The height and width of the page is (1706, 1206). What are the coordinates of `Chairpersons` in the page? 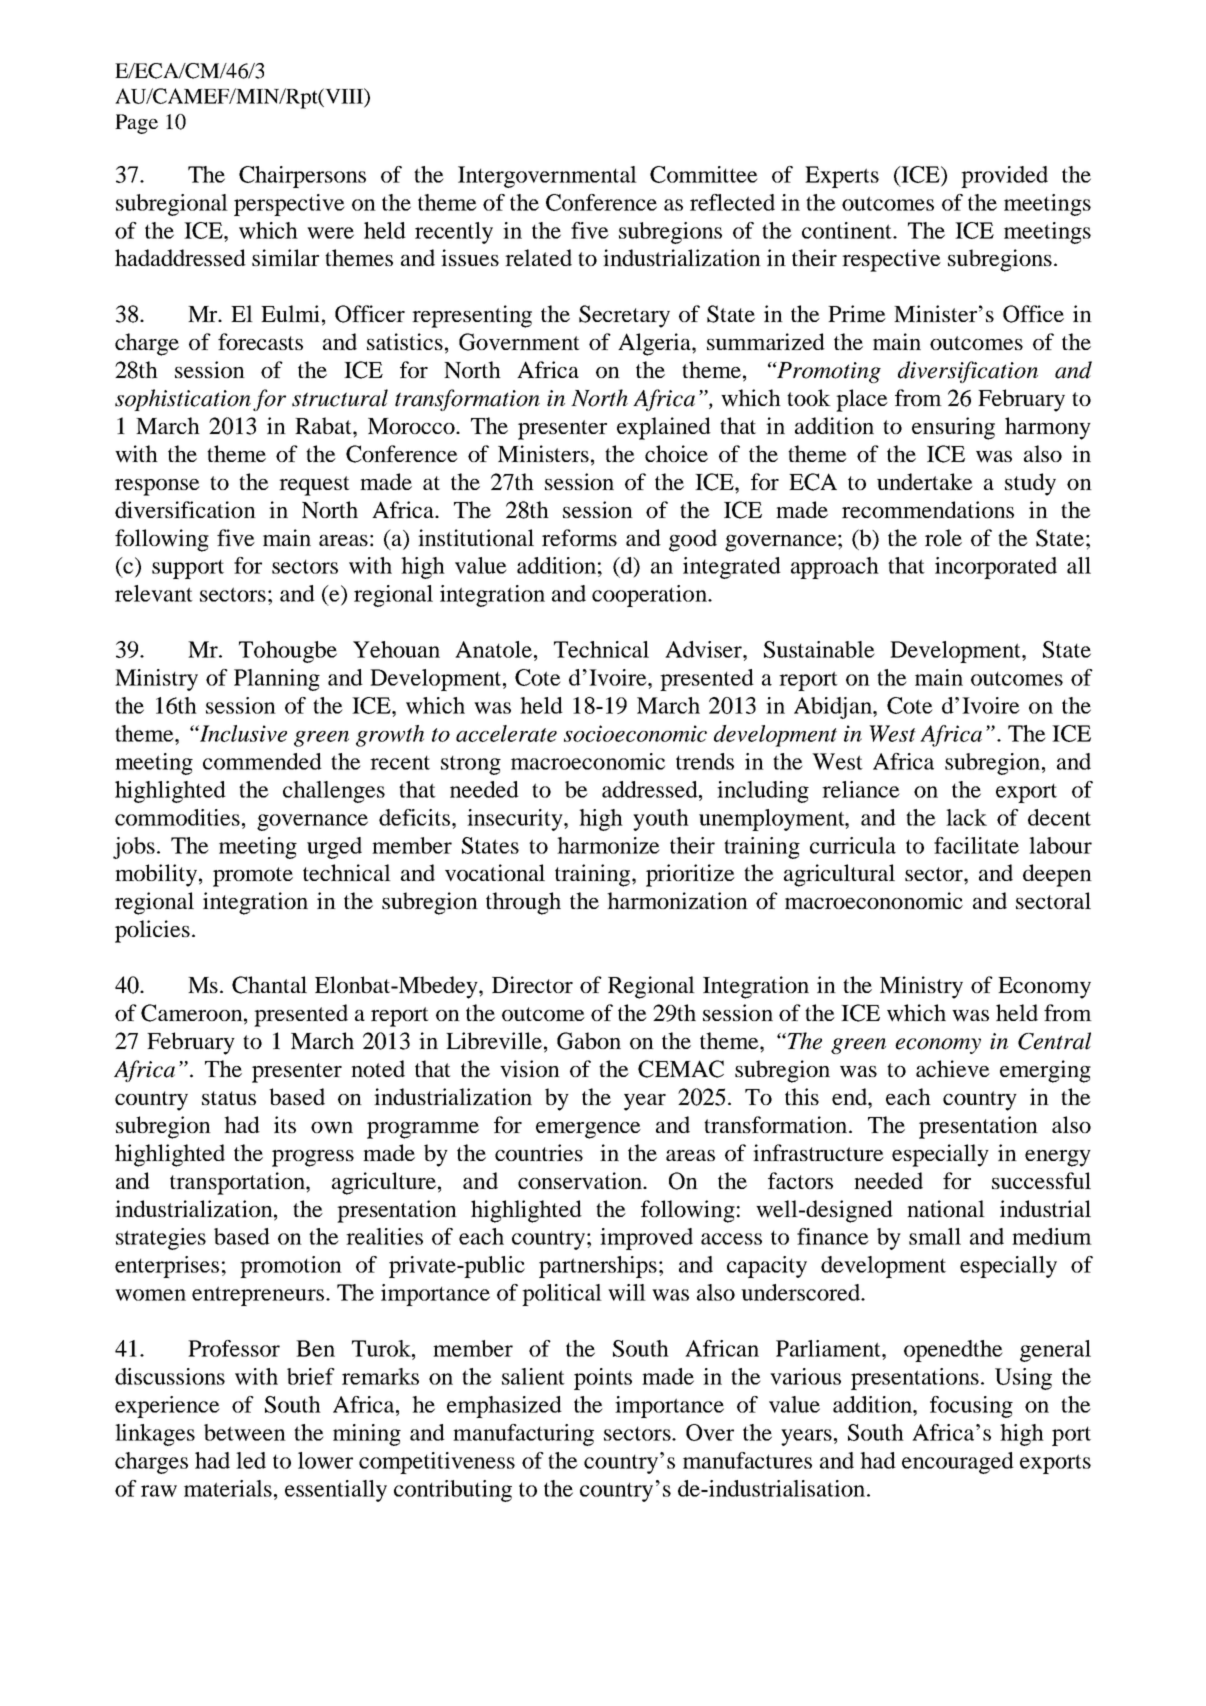 It's located at (302, 177).
